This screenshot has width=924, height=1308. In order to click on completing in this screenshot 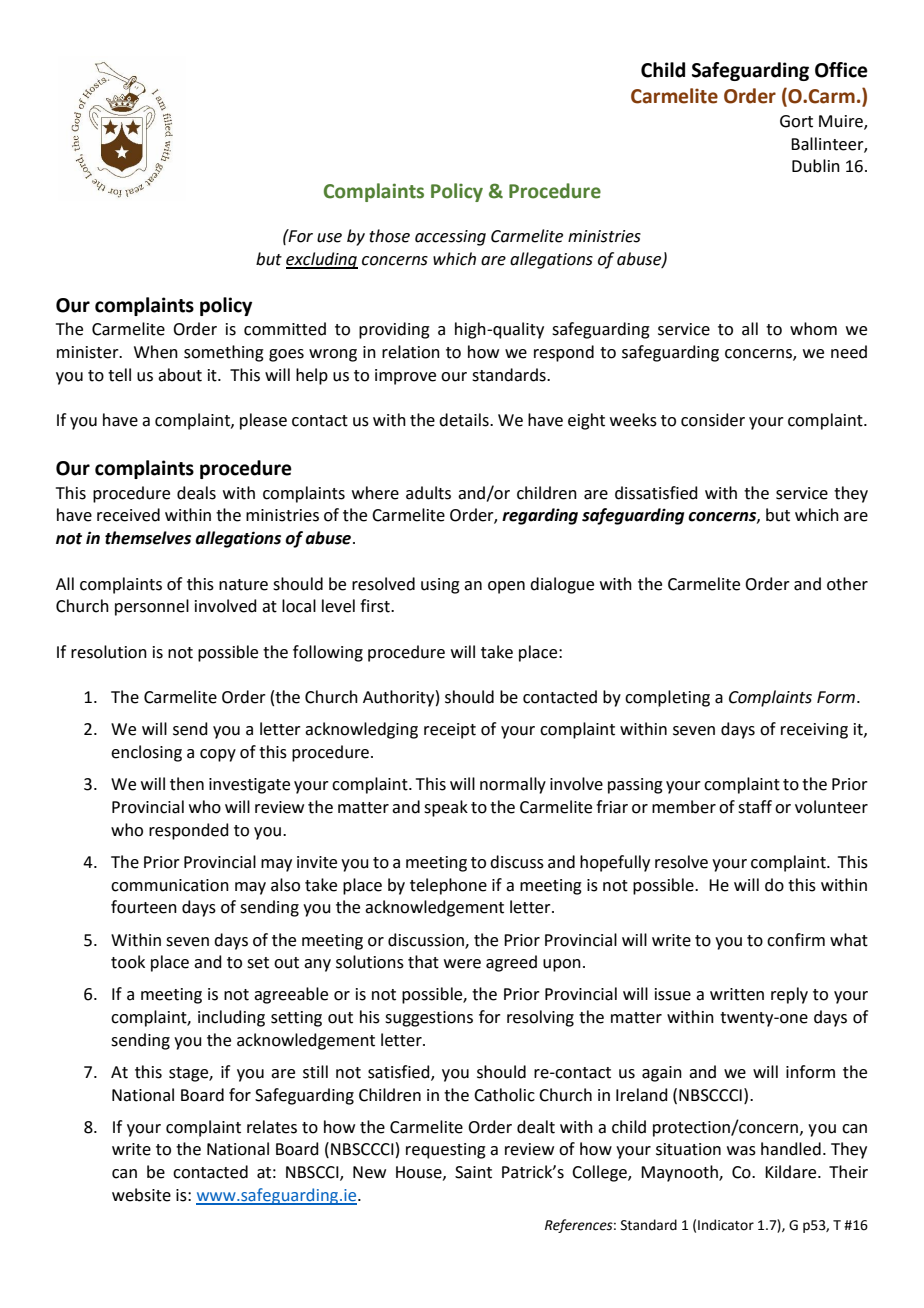, I will do `click(667, 698)`.
